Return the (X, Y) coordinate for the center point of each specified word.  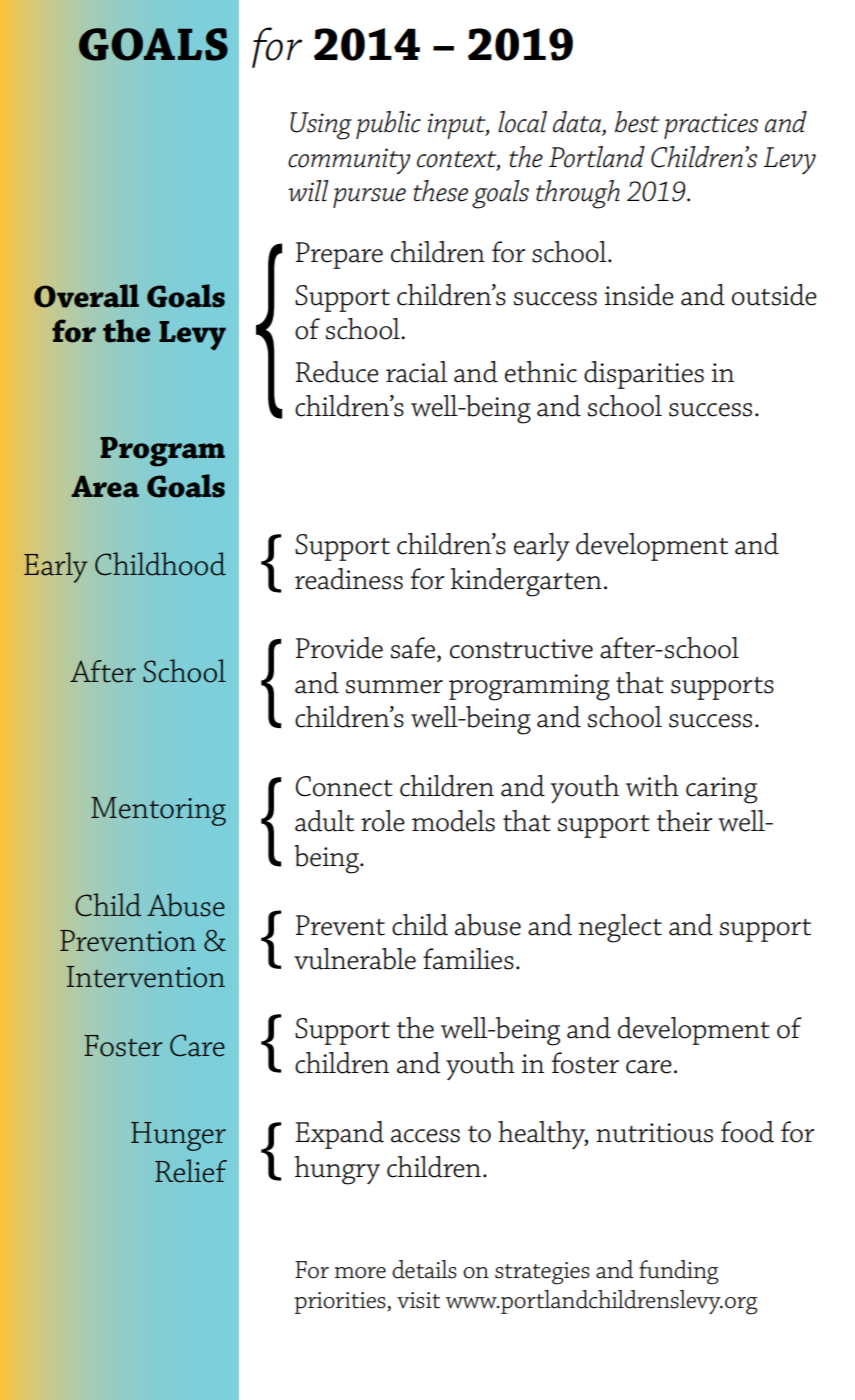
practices (711, 126)
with (652, 786)
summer (394, 687)
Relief (191, 1171)
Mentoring (158, 811)
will (308, 191)
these (440, 191)
